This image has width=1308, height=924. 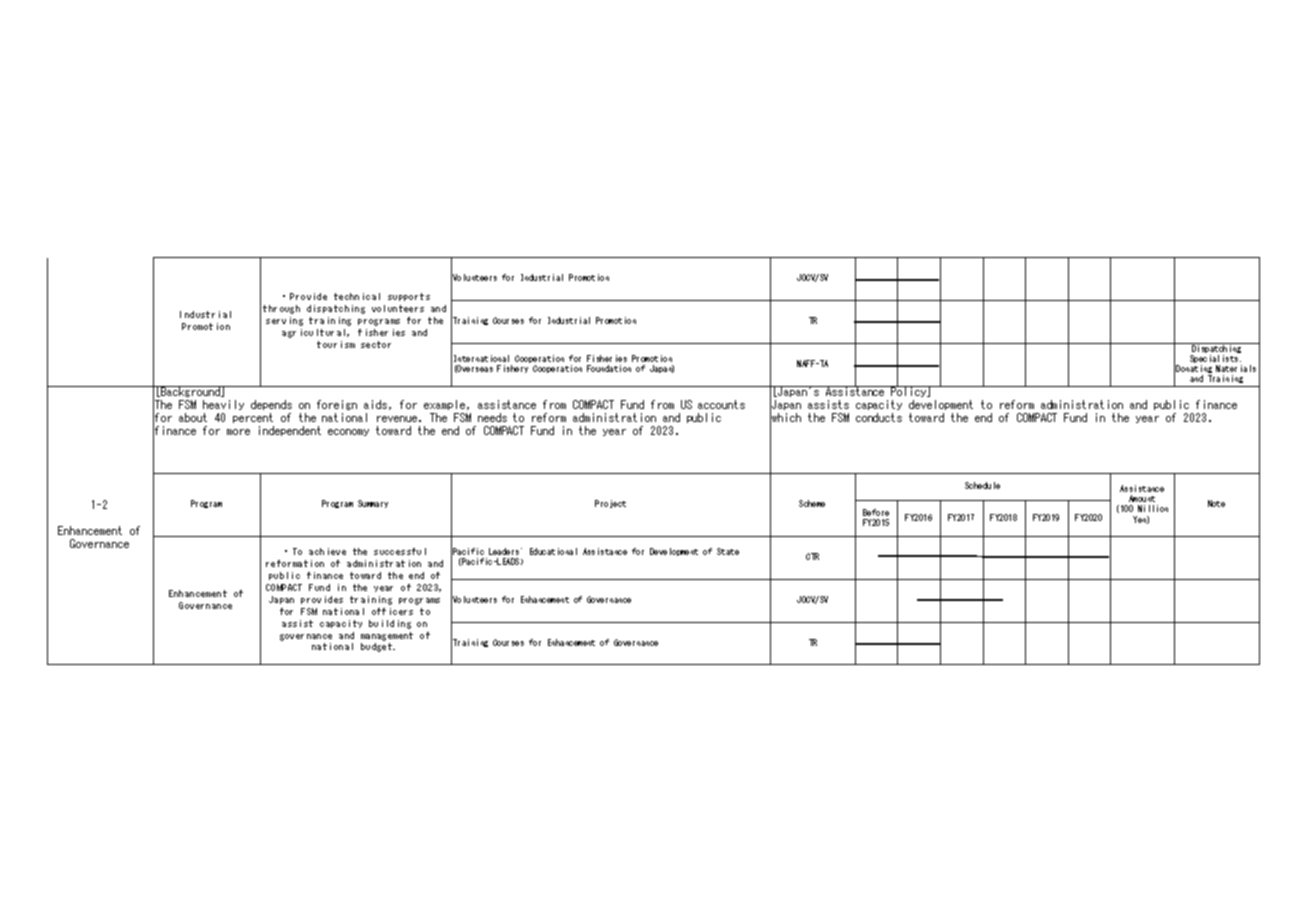 What do you see at coordinates (728, 551) in the image?
I see `State` at bounding box center [728, 551].
